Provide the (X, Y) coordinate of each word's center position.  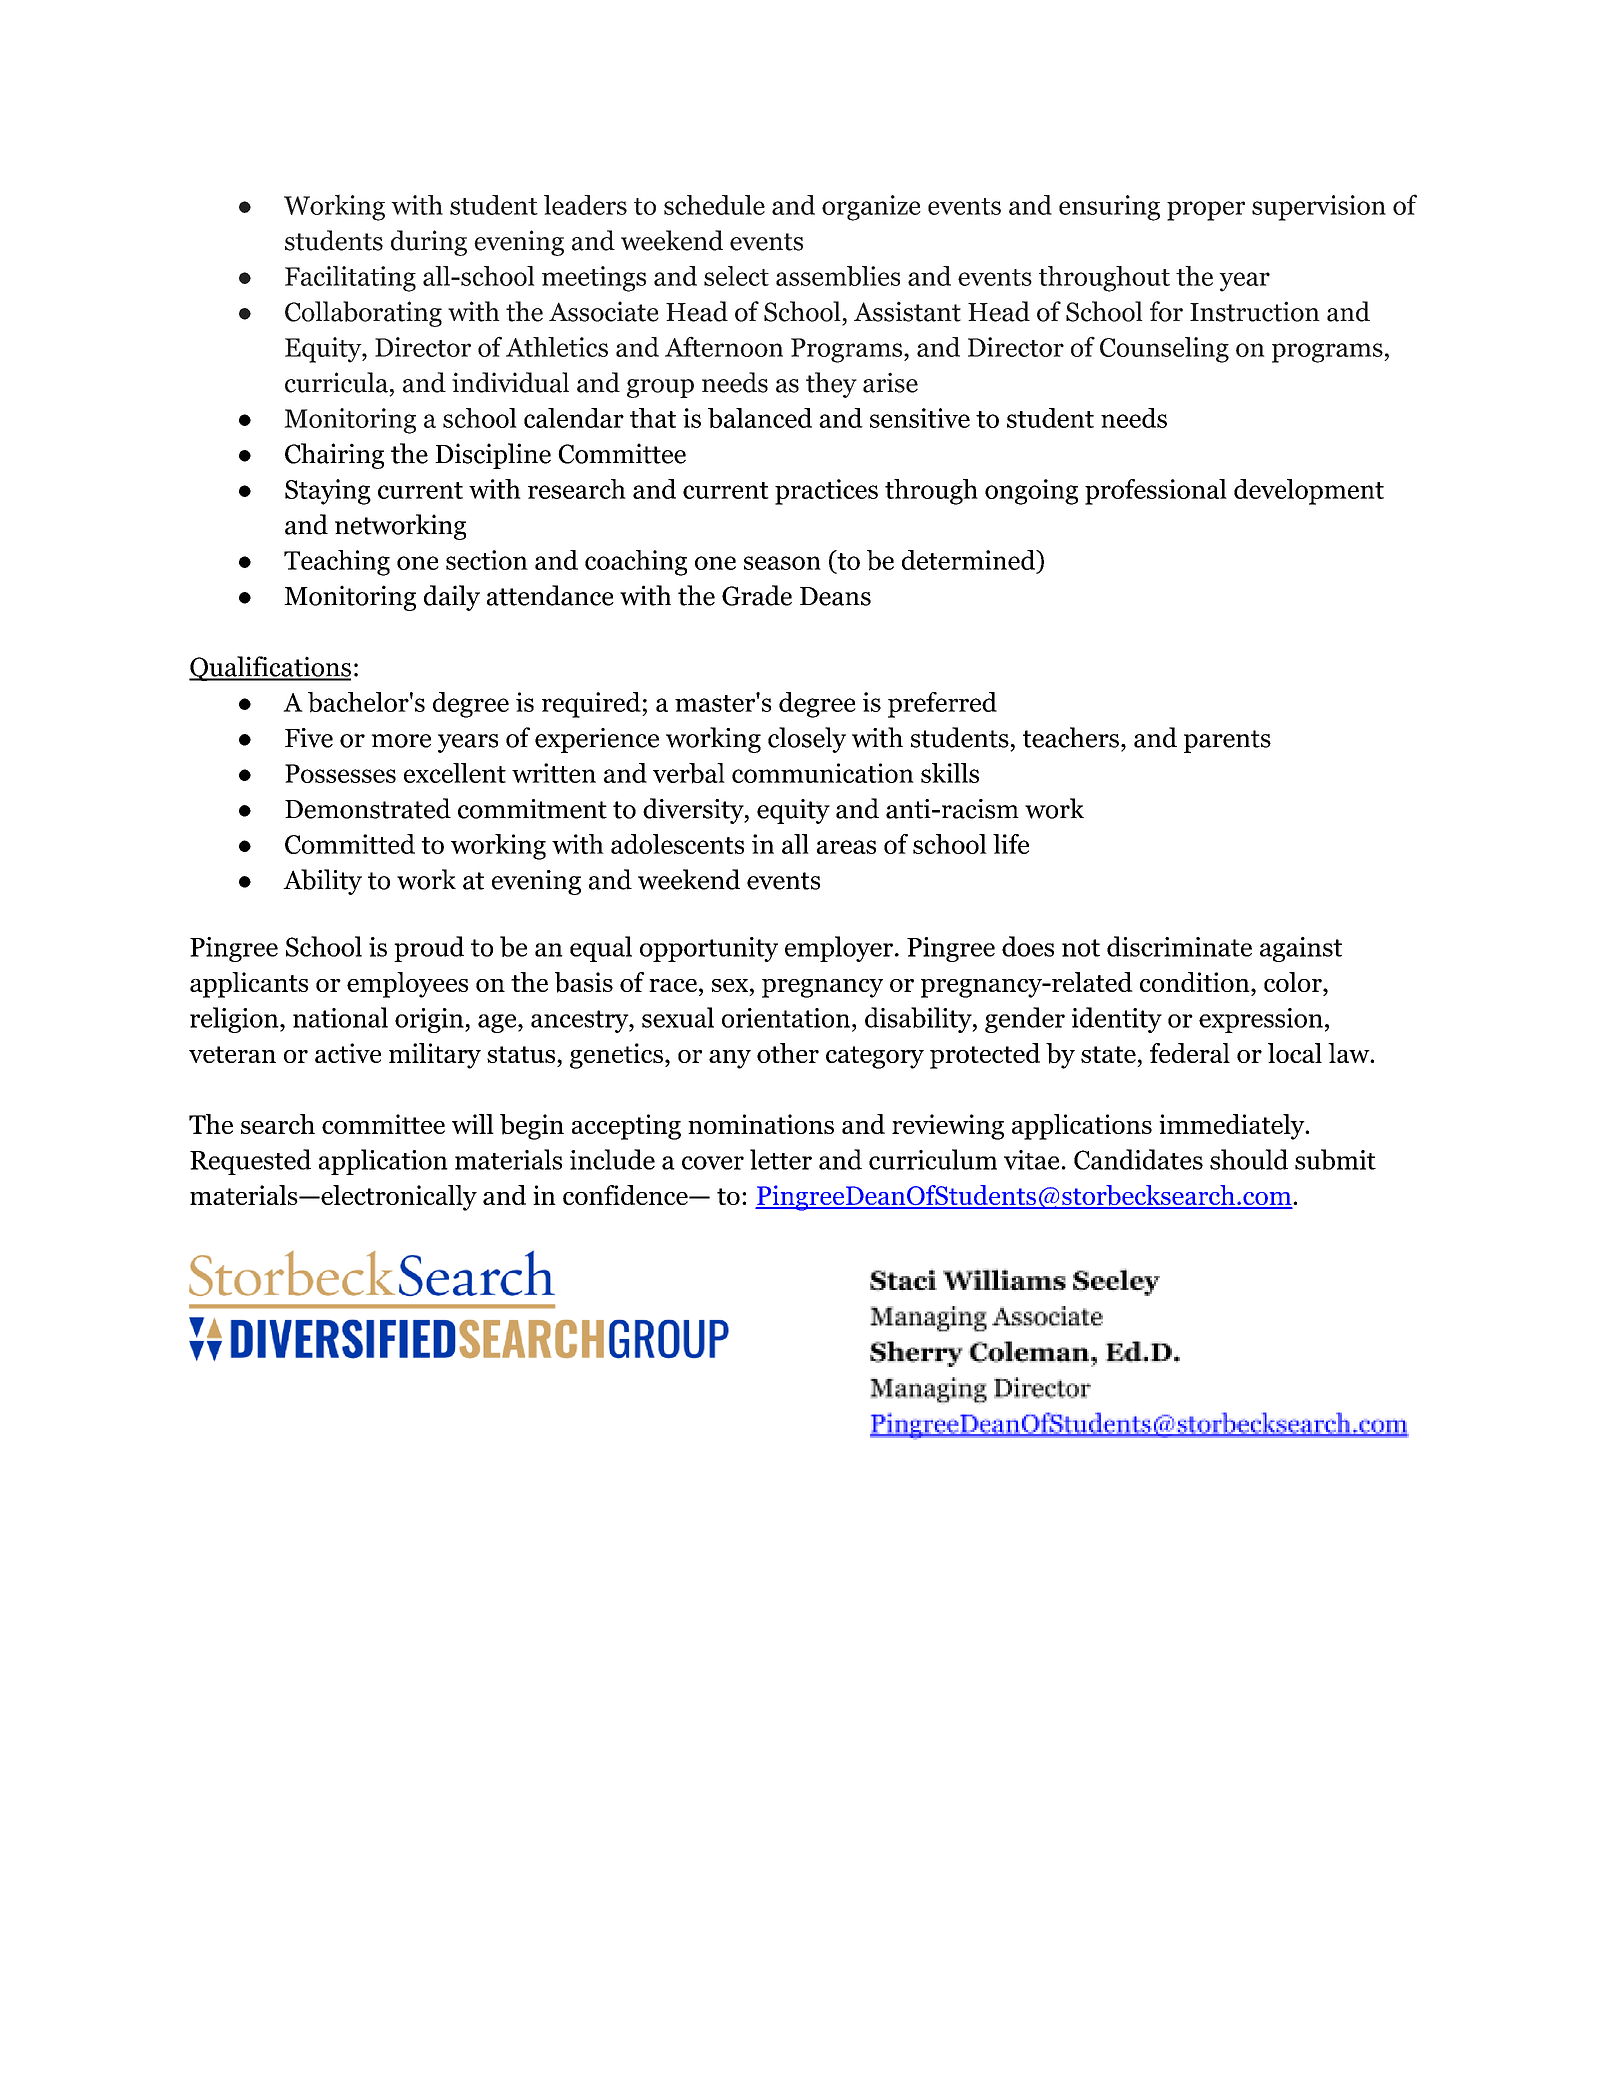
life (1011, 844)
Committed (350, 844)
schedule (714, 205)
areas (846, 847)
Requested (250, 1162)
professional (1156, 492)
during (429, 243)
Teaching (337, 563)
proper (1206, 211)
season (782, 563)
